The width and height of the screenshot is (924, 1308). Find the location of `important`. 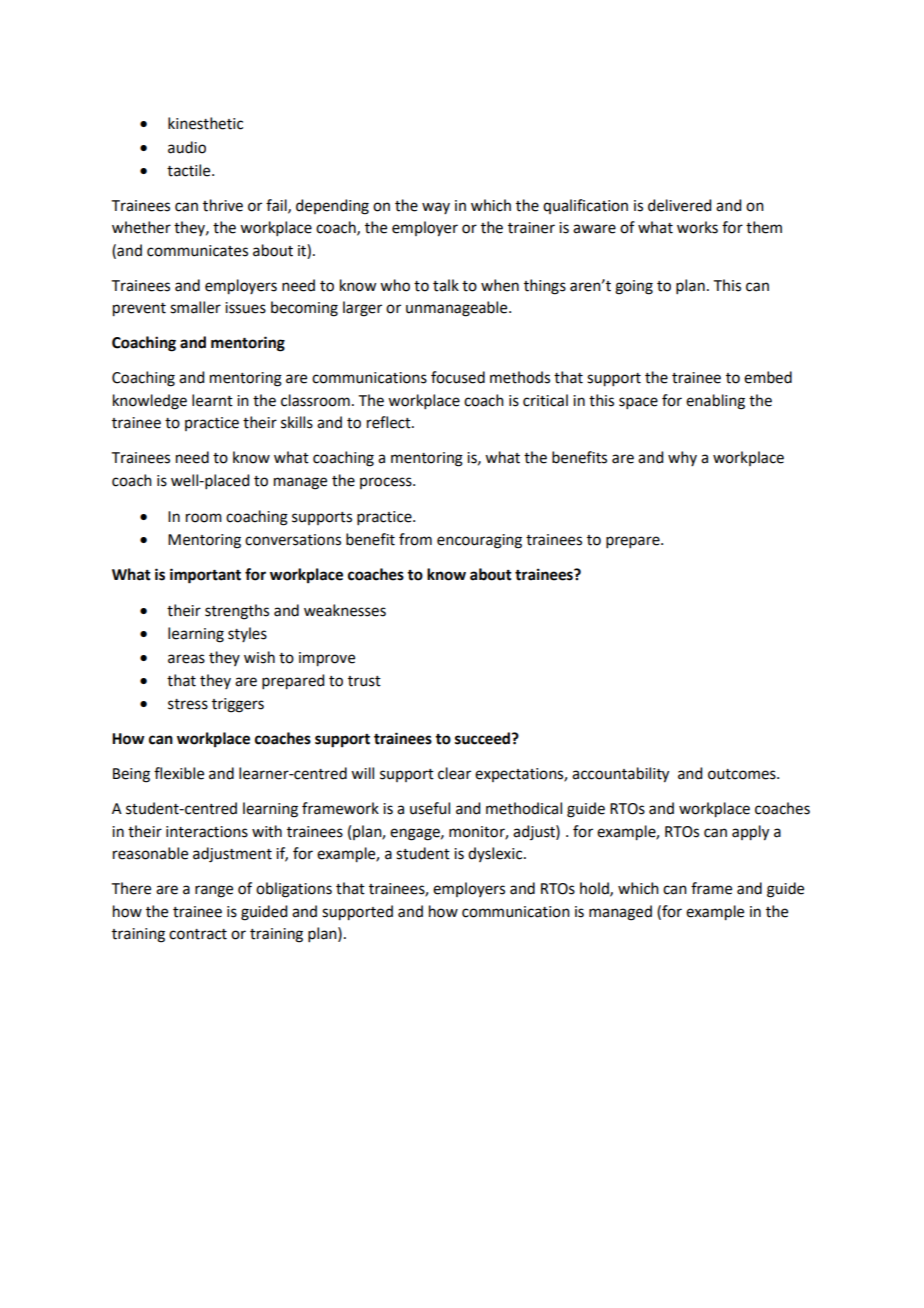

important is located at coordinates (205, 576).
